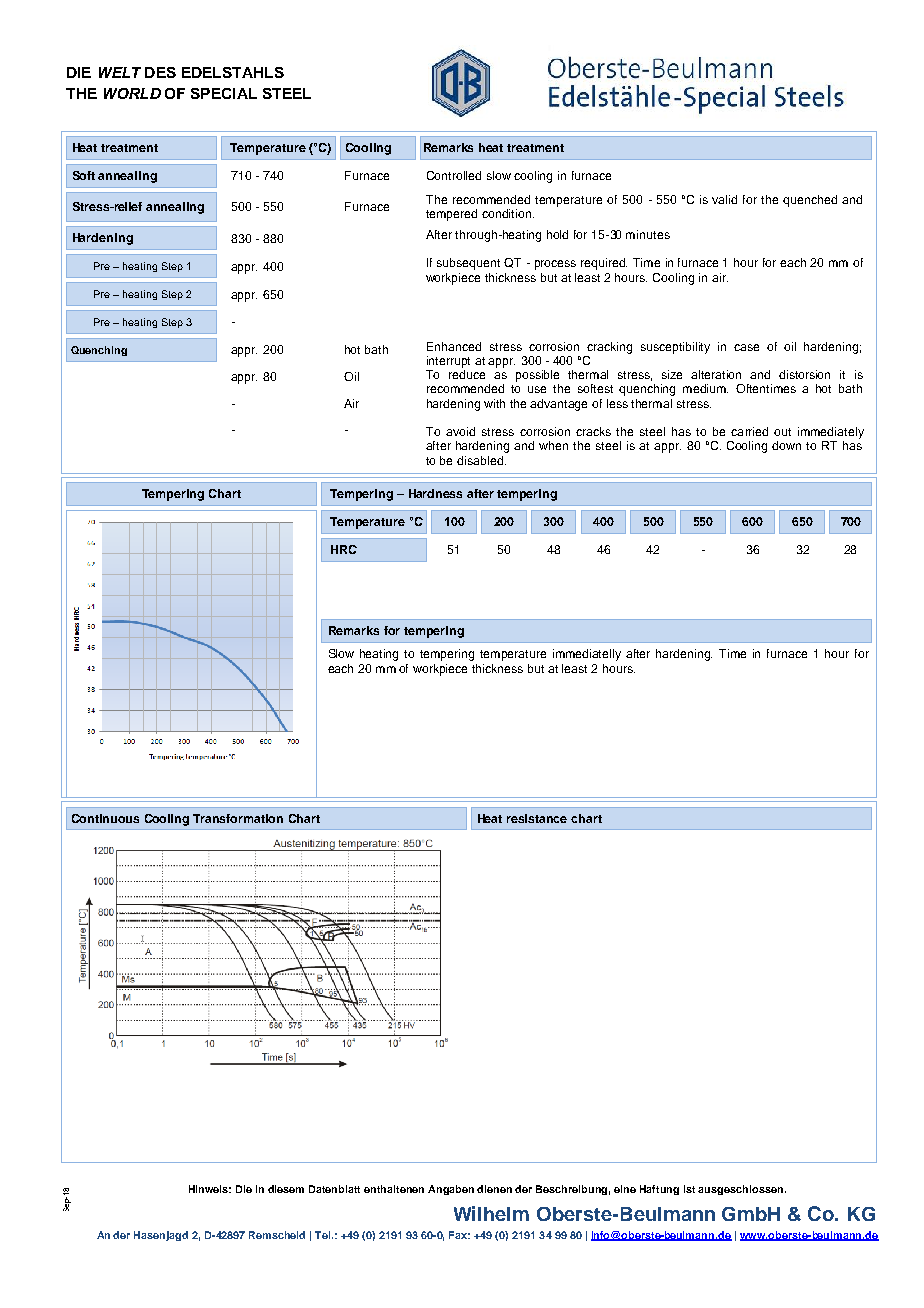  What do you see at coordinates (238, 818) in the screenshot?
I see `Transformation` at bounding box center [238, 818].
